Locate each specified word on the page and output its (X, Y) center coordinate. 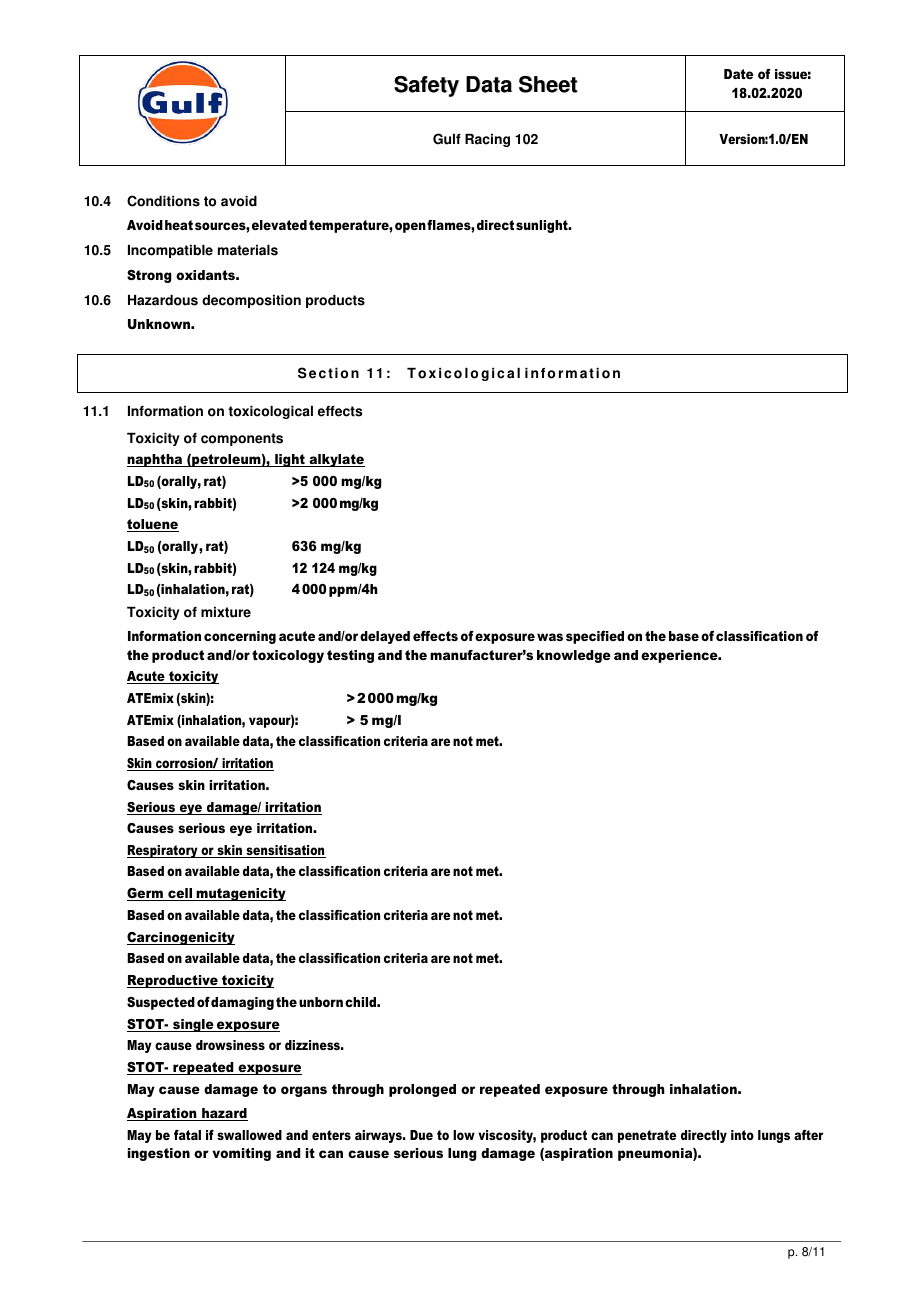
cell (180, 894)
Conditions (163, 201)
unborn (321, 1002)
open (410, 227)
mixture (226, 612)
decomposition (251, 301)
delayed (385, 637)
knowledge (574, 656)
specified (595, 637)
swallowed (249, 1135)
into (742, 1135)
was (550, 637)
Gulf (447, 139)
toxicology (288, 656)
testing (350, 656)
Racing (487, 140)
